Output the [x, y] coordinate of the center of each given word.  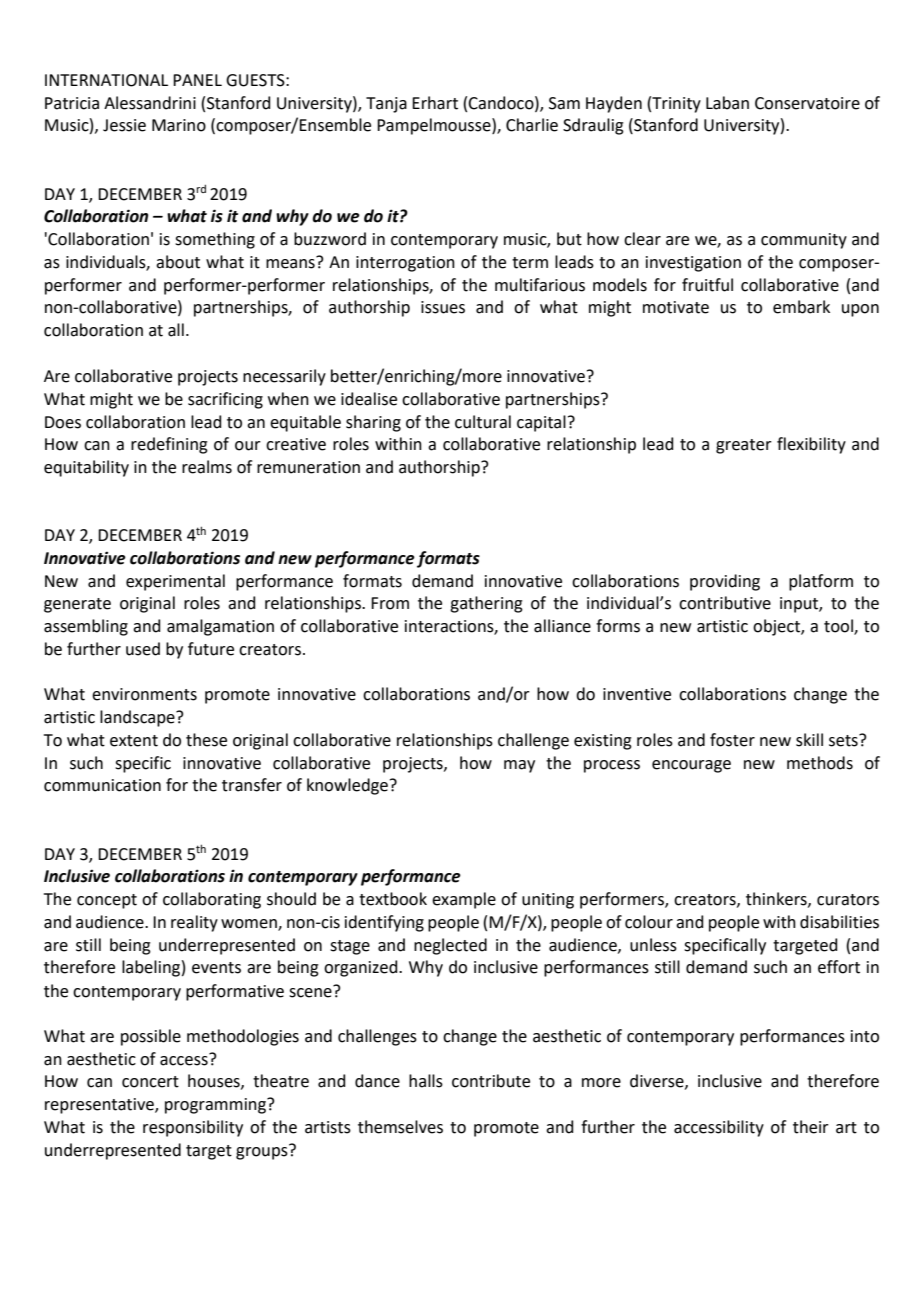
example [464, 900]
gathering [486, 604]
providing [725, 582]
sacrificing [225, 400]
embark [801, 307]
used [143, 649]
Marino [179, 125]
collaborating [212, 900]
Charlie [532, 125]
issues [443, 307]
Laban [727, 103]
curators [848, 900]
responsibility [193, 1128]
